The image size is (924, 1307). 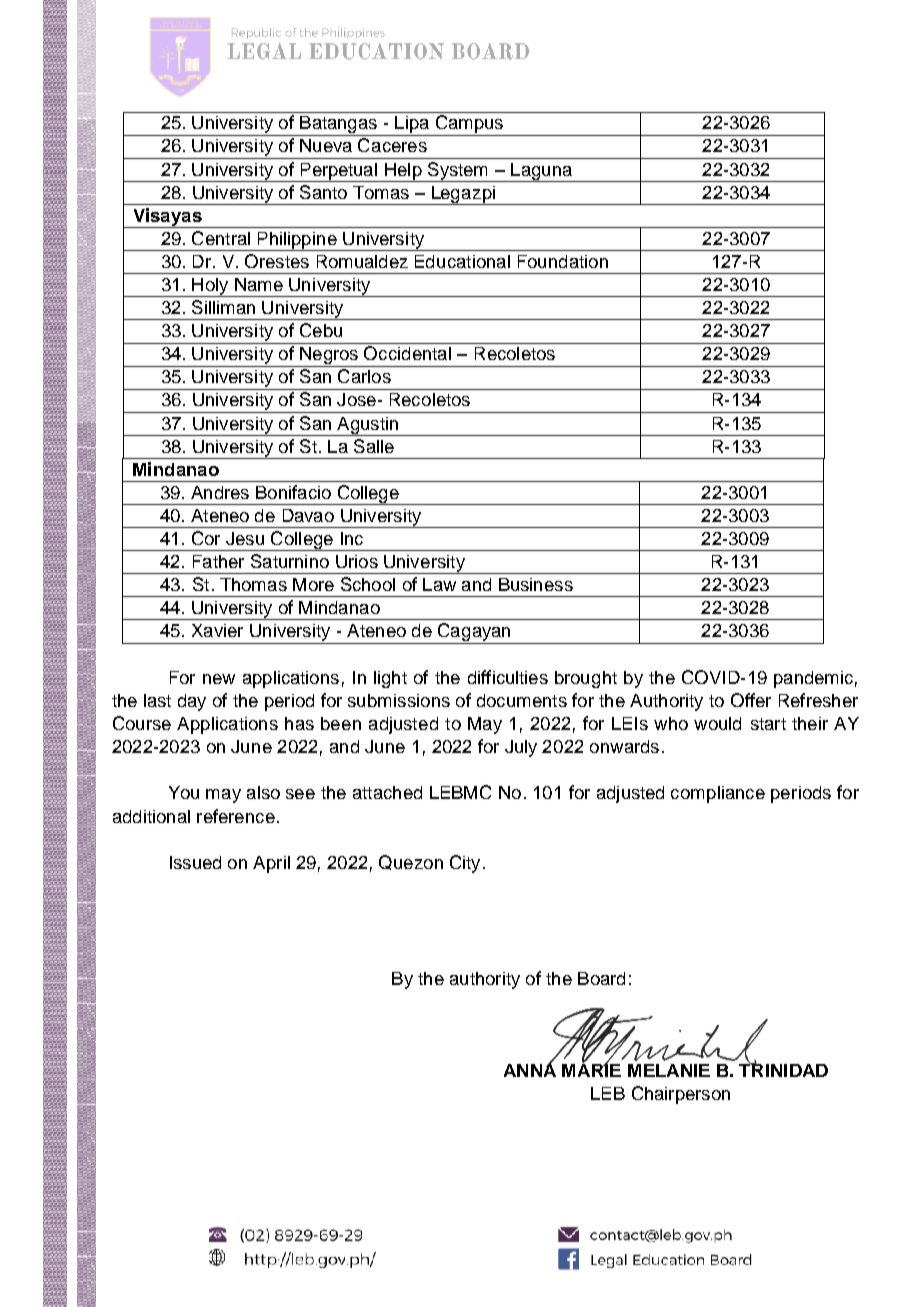 What do you see at coordinates (271, 864) in the screenshot?
I see `April` at bounding box center [271, 864].
